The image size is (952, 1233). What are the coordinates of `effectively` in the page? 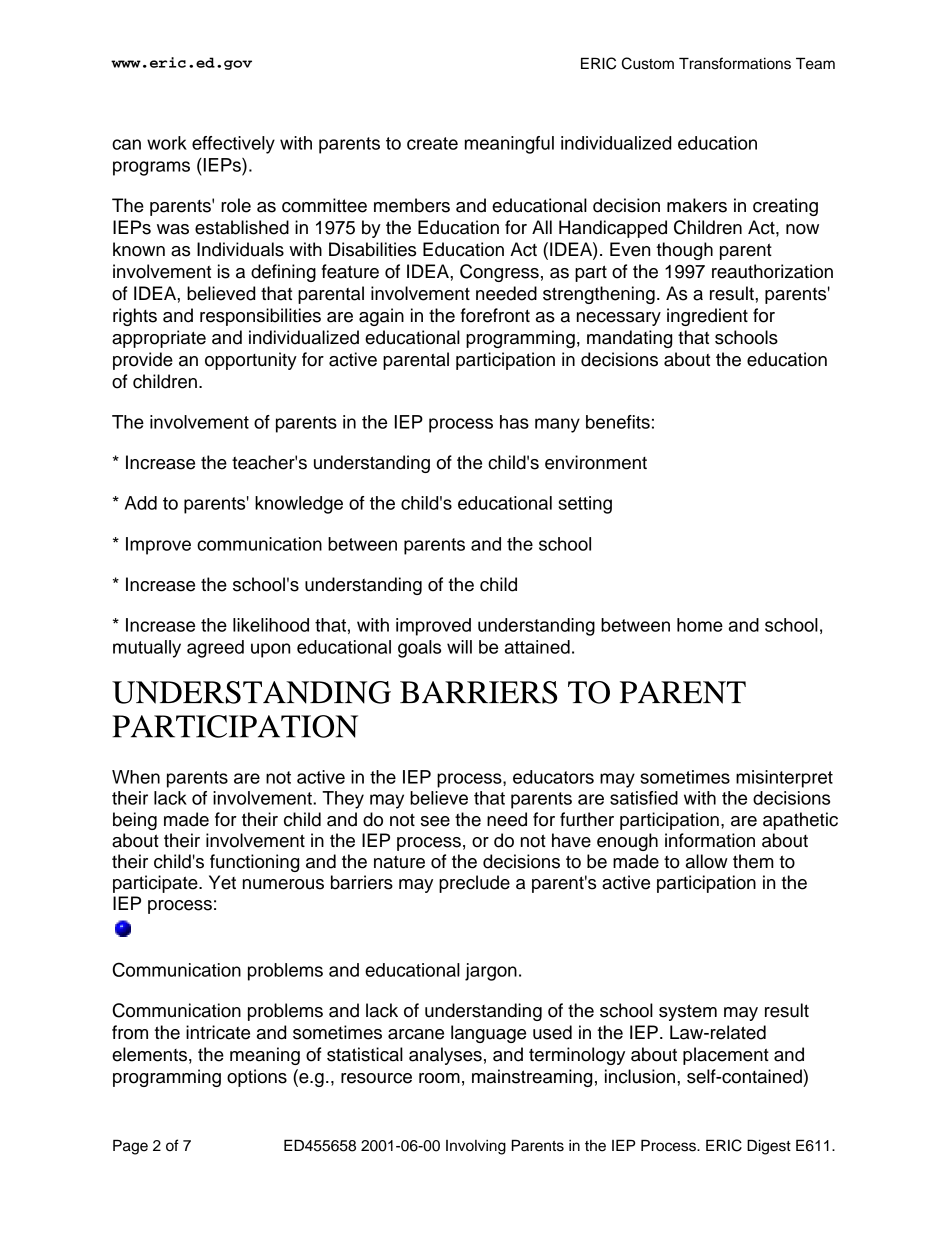 It's located at (233, 145).
